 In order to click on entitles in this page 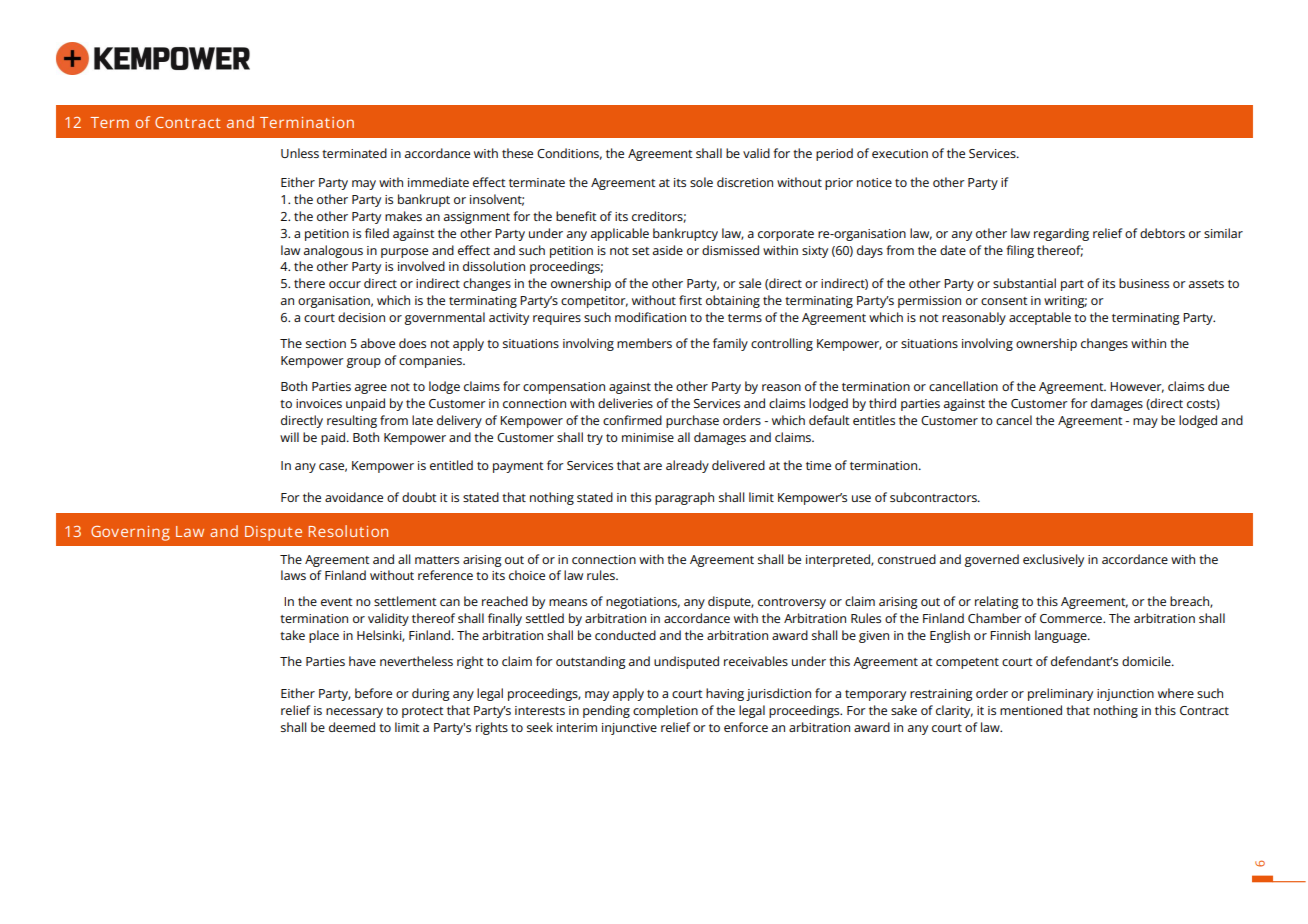, I will do `click(874, 420)`.
